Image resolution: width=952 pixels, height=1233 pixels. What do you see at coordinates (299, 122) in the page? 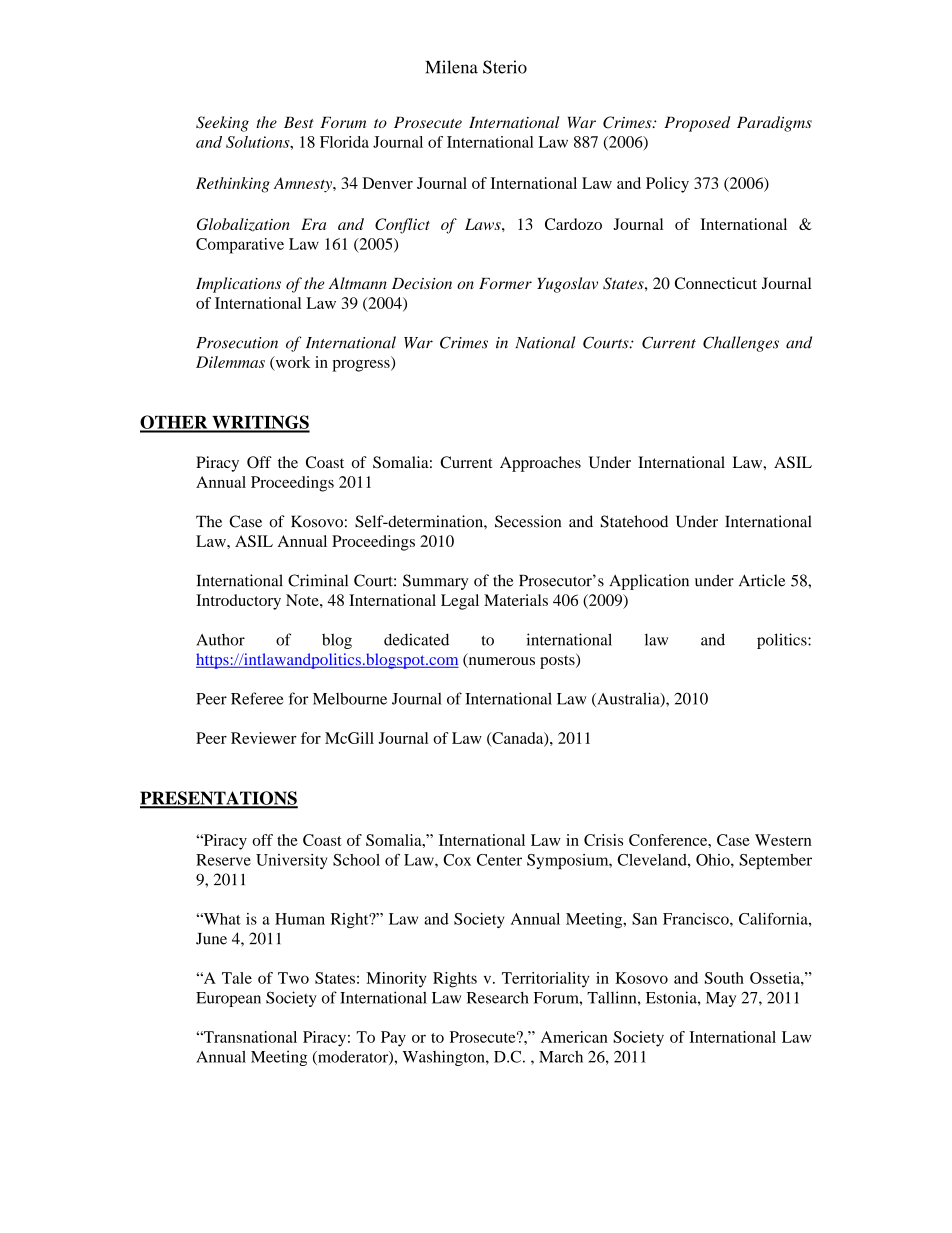
I see `Best` at bounding box center [299, 122].
